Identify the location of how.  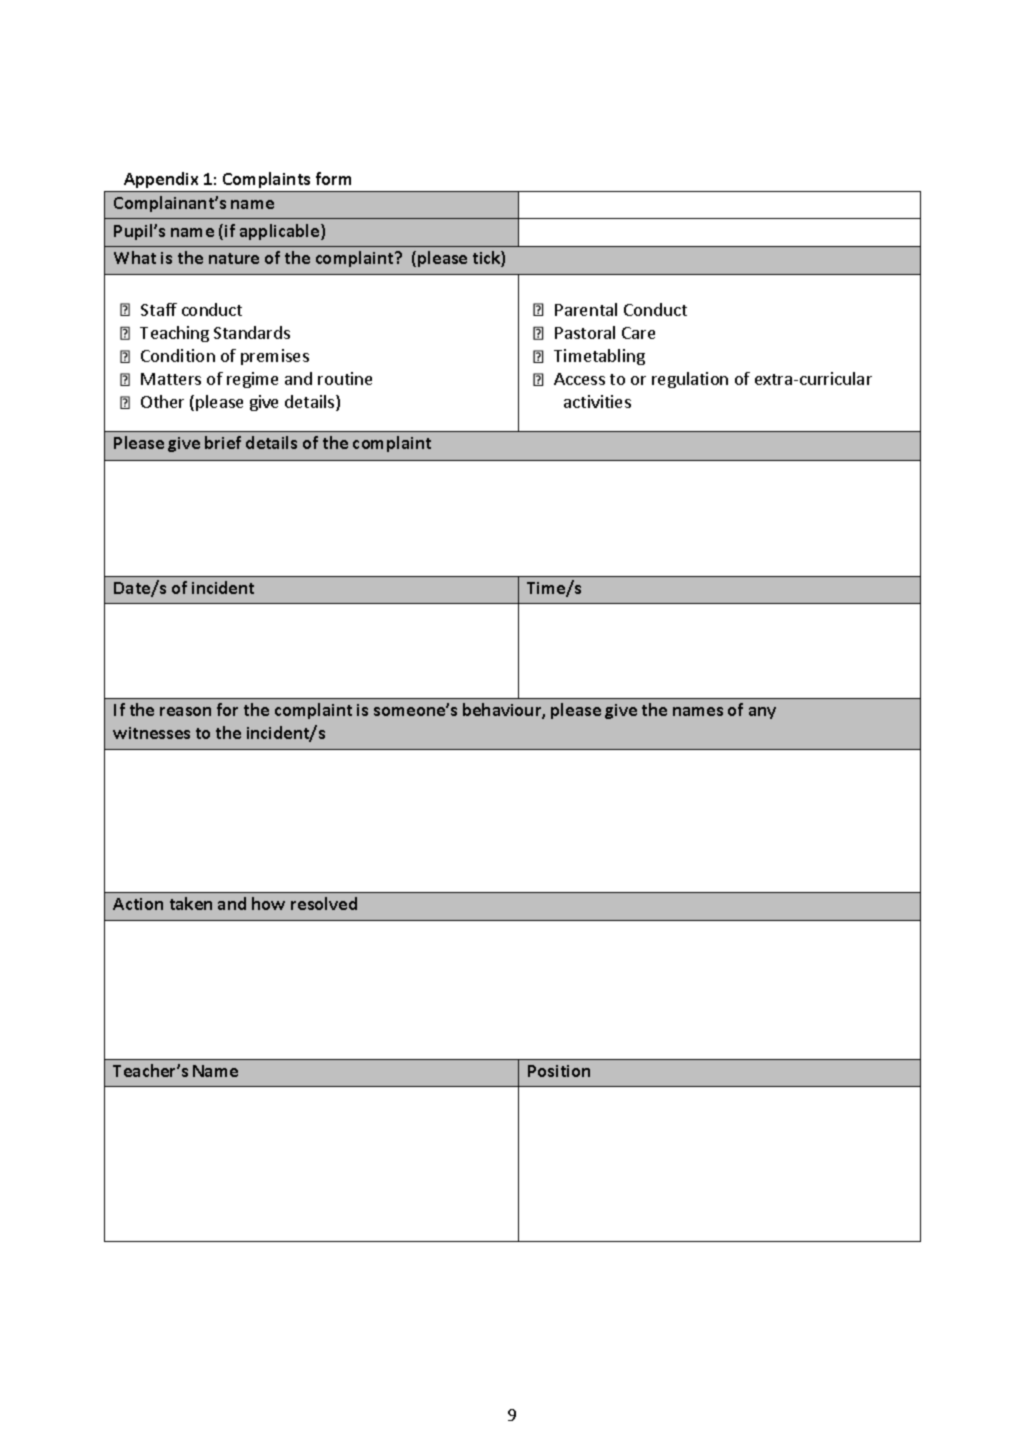
(268, 903).
